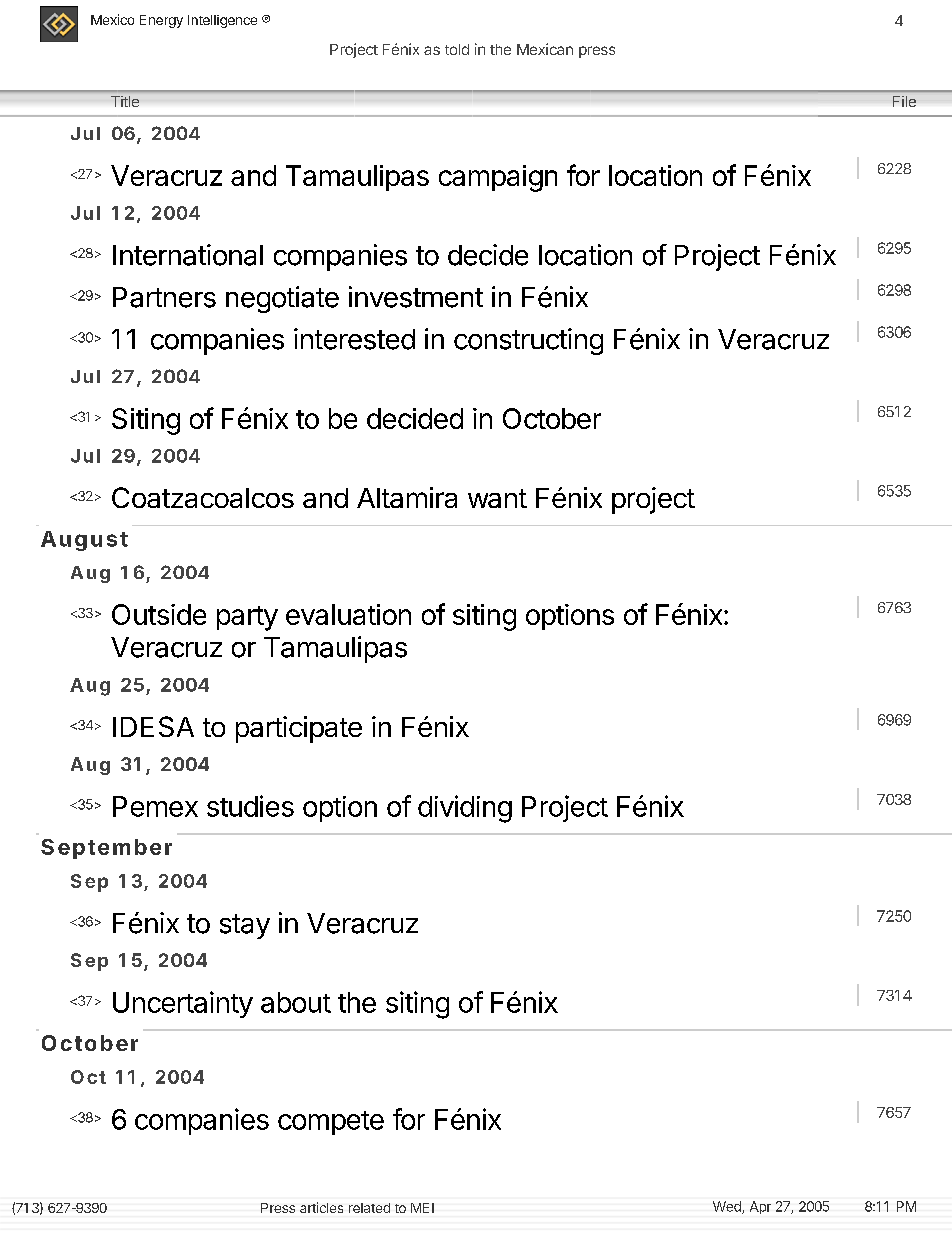 This screenshot has width=952, height=1233. I want to click on told, so click(457, 49).
